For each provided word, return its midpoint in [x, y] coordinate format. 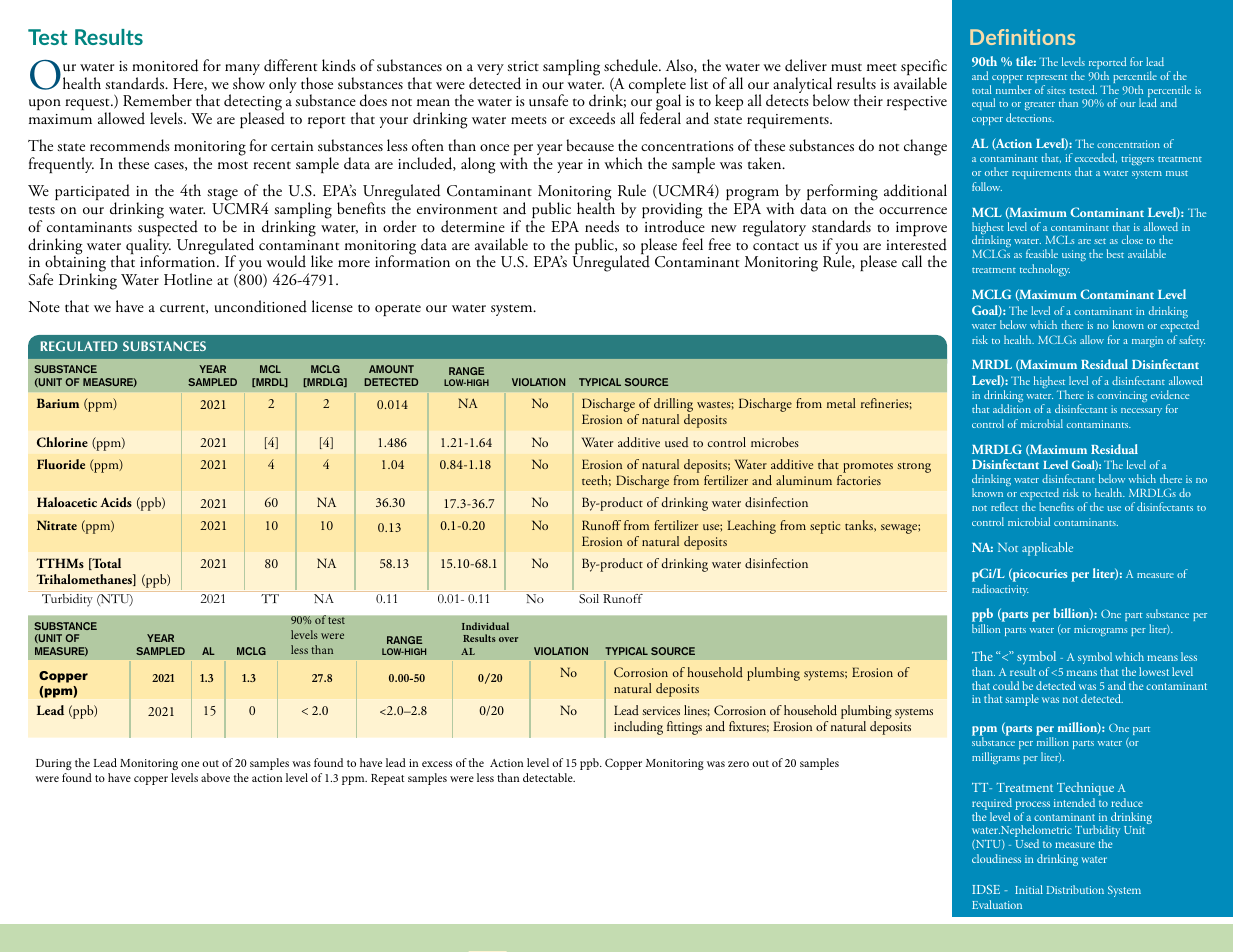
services [661, 710]
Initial [1029, 889]
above [215, 777]
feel [692, 244]
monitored [165, 65]
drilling [673, 406]
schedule [632, 65]
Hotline [188, 279]
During [54, 764]
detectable [549, 777]
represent [1047, 80]
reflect [1004, 506]
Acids [116, 502]
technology [1045, 270]
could [1006, 685]
